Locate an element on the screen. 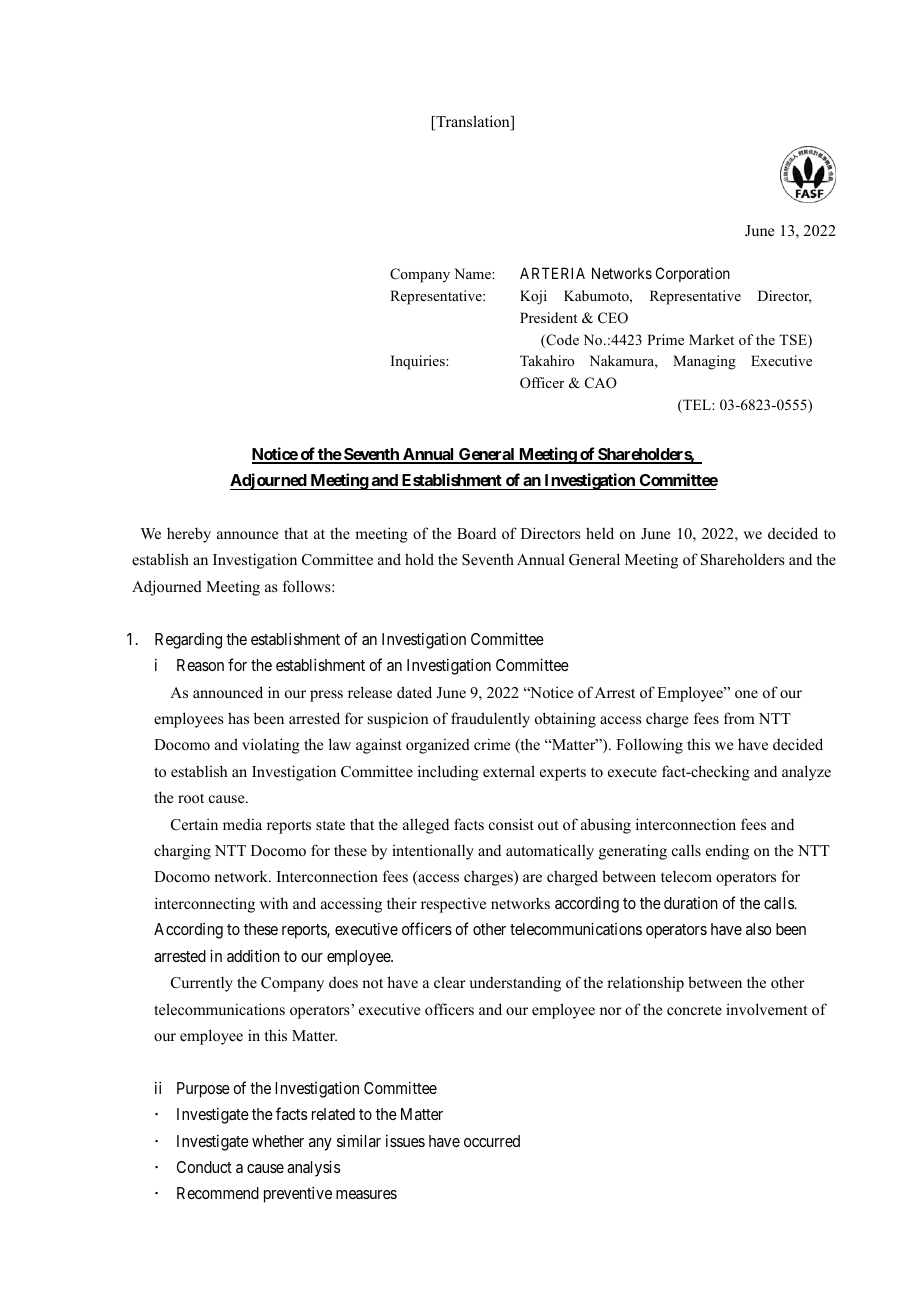 This screenshot has height=1308, width=924. whether is located at coordinates (278, 1141).
